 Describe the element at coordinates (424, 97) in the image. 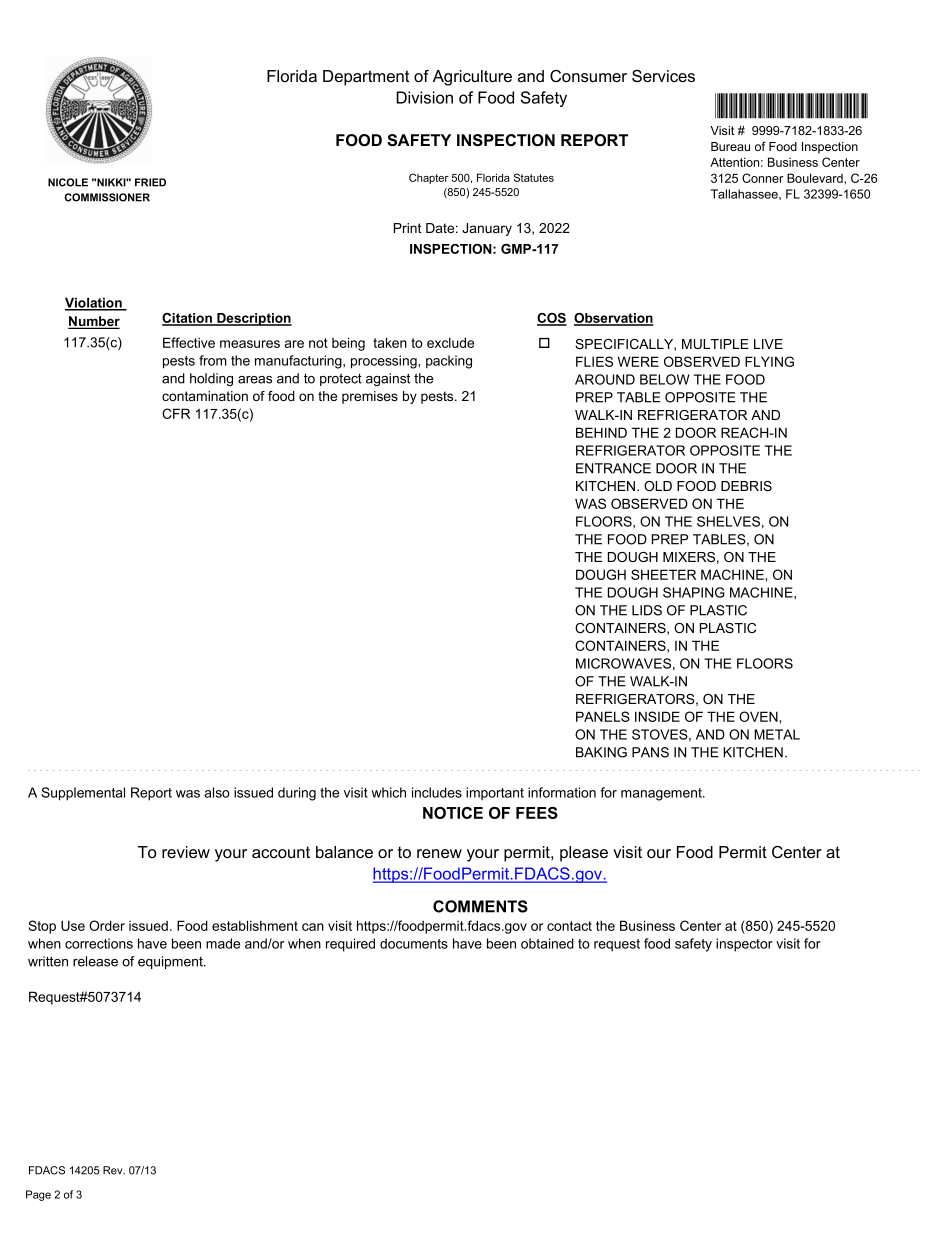

I see `Division` at that location.
